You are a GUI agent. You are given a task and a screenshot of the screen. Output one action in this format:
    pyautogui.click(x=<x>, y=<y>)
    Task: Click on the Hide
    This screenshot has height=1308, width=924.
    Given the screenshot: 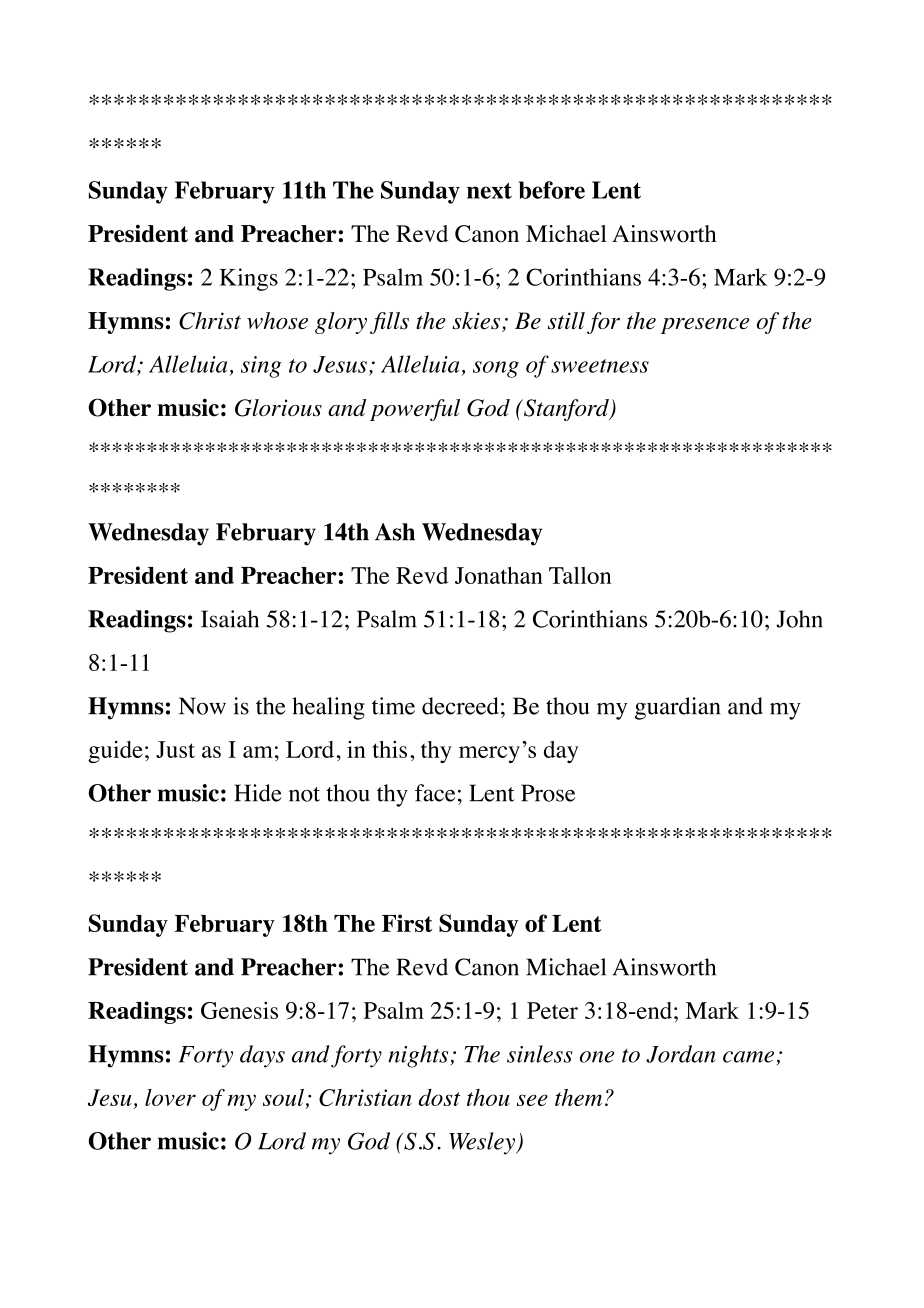 What is the action you would take?
    pyautogui.click(x=258, y=793)
